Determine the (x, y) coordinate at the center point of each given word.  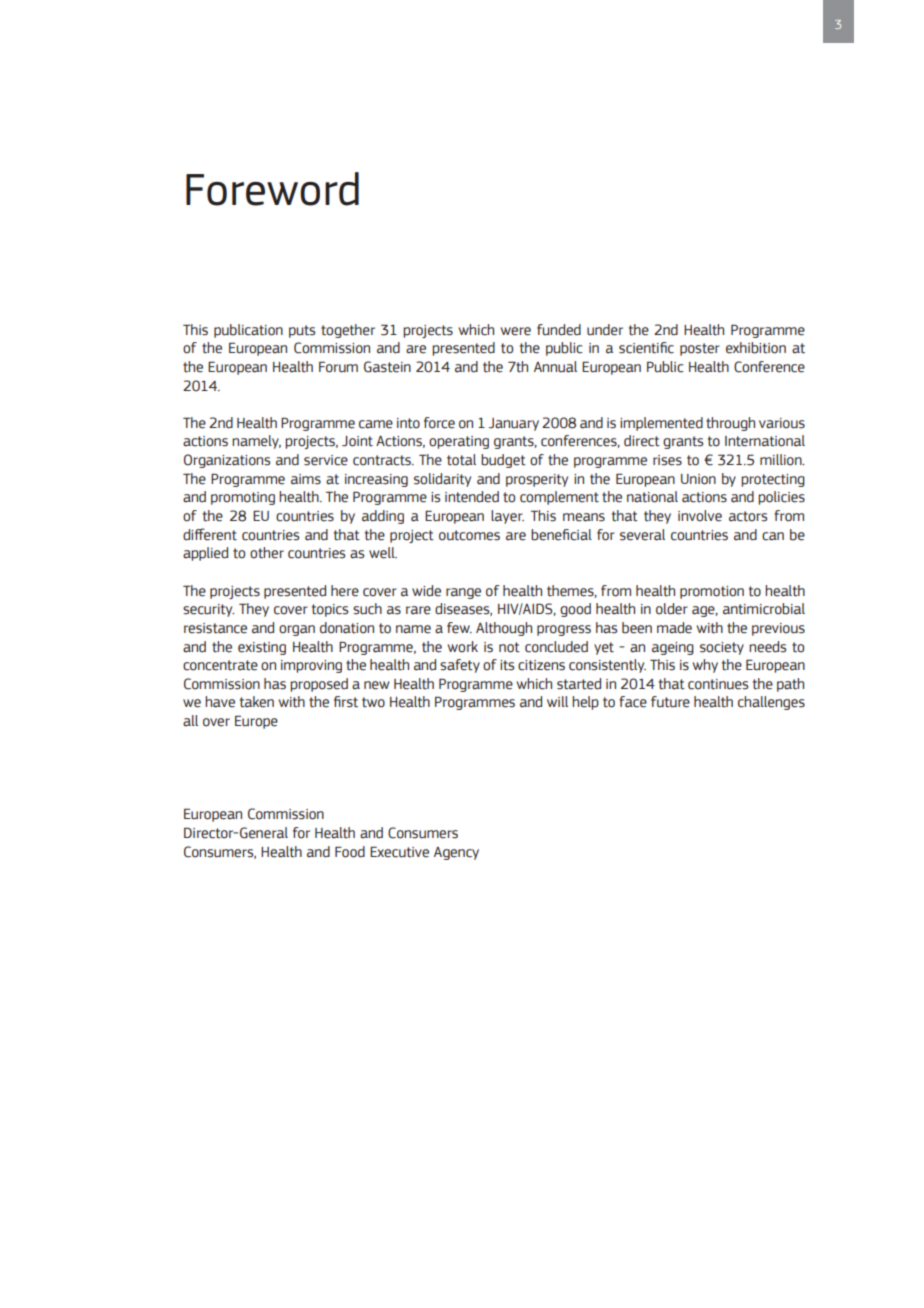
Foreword (272, 189)
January (514, 424)
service (326, 460)
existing (262, 648)
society (722, 648)
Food (350, 852)
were (516, 331)
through (730, 424)
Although (504, 629)
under (605, 330)
